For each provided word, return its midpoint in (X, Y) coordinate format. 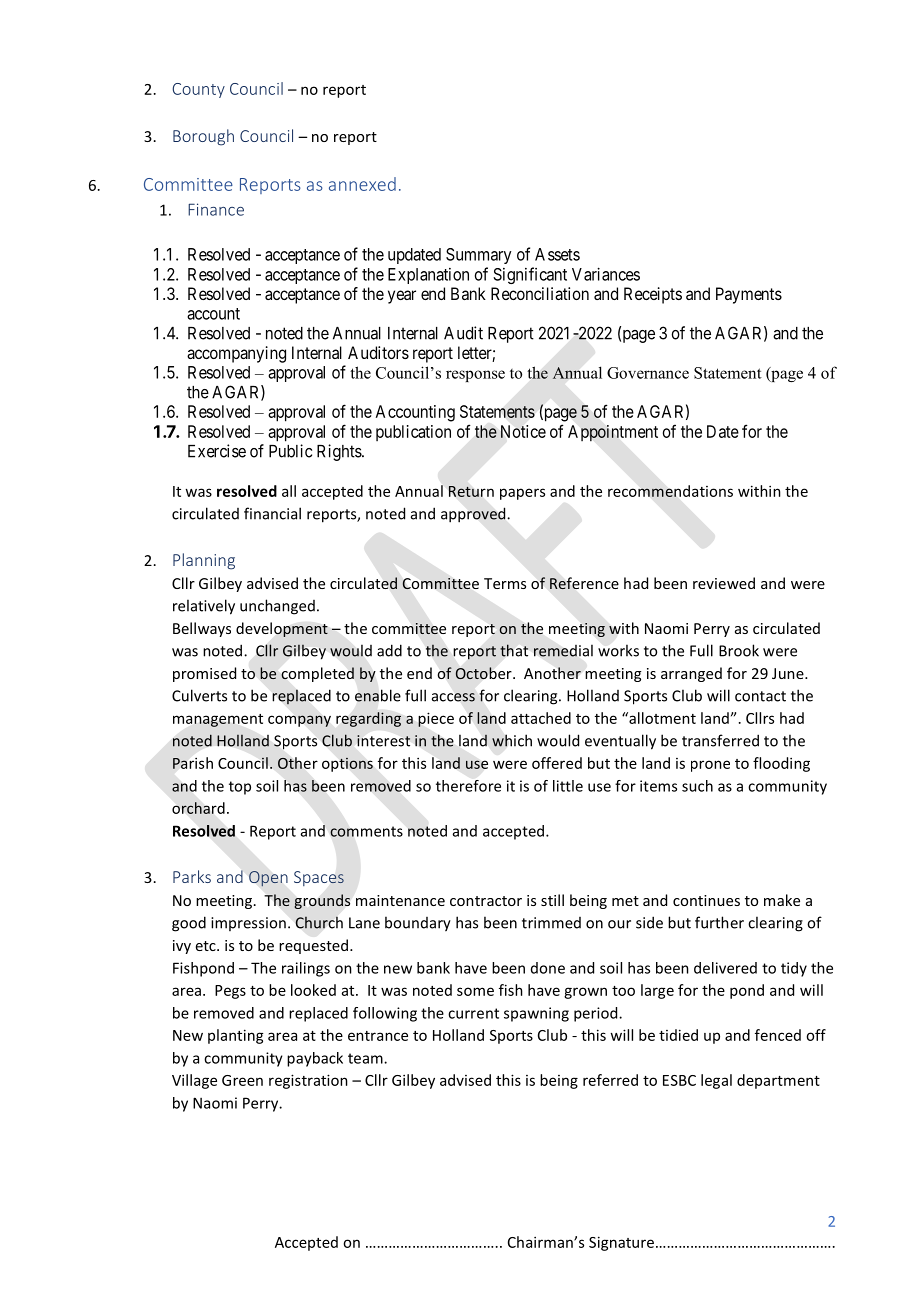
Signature (621, 1243)
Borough (203, 137)
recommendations (670, 491)
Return (471, 491)
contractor (486, 901)
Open (268, 878)
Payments (749, 295)
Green (242, 1080)
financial (272, 513)
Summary (479, 256)
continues (706, 900)
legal (716, 1081)
